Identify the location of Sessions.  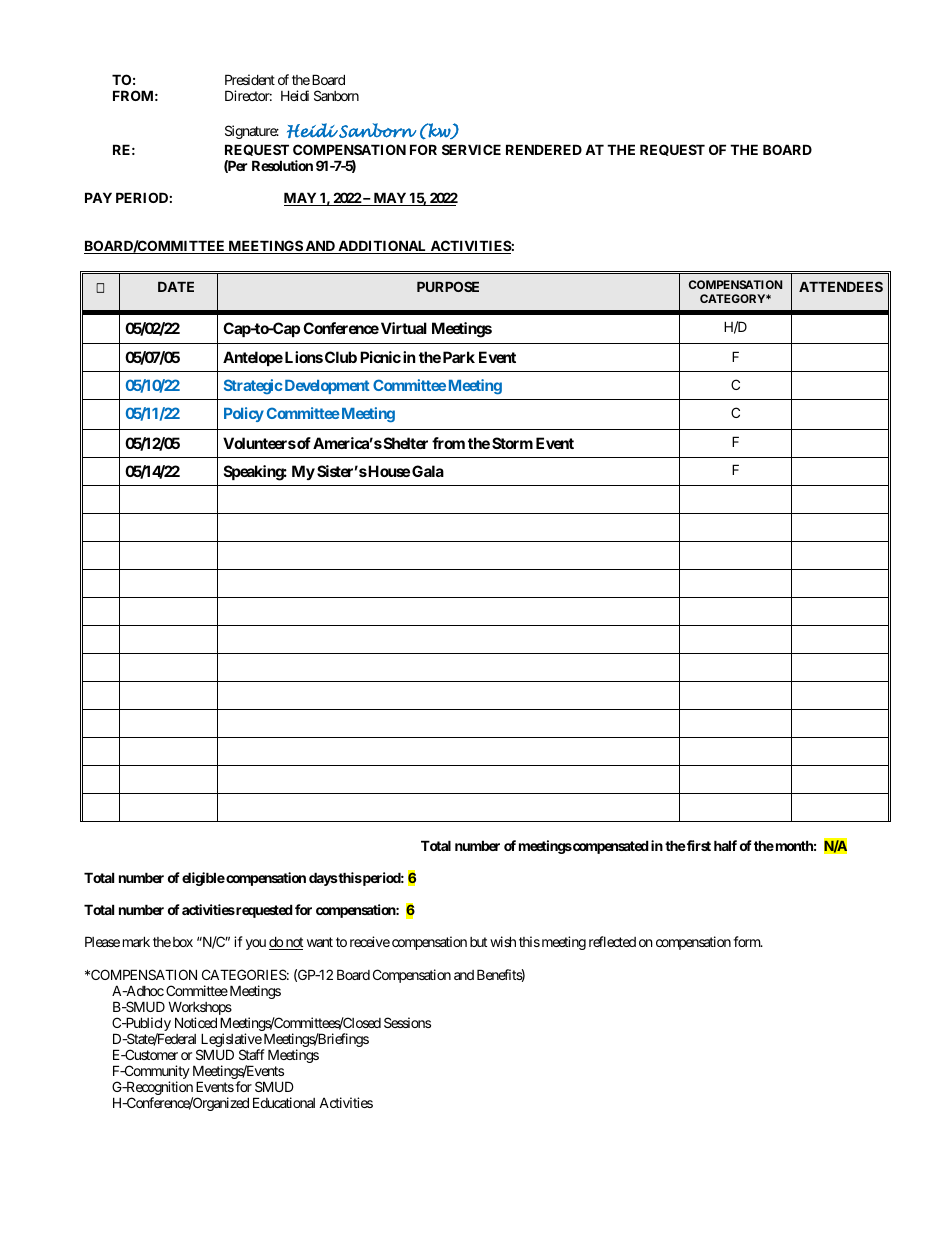
(407, 1022).
